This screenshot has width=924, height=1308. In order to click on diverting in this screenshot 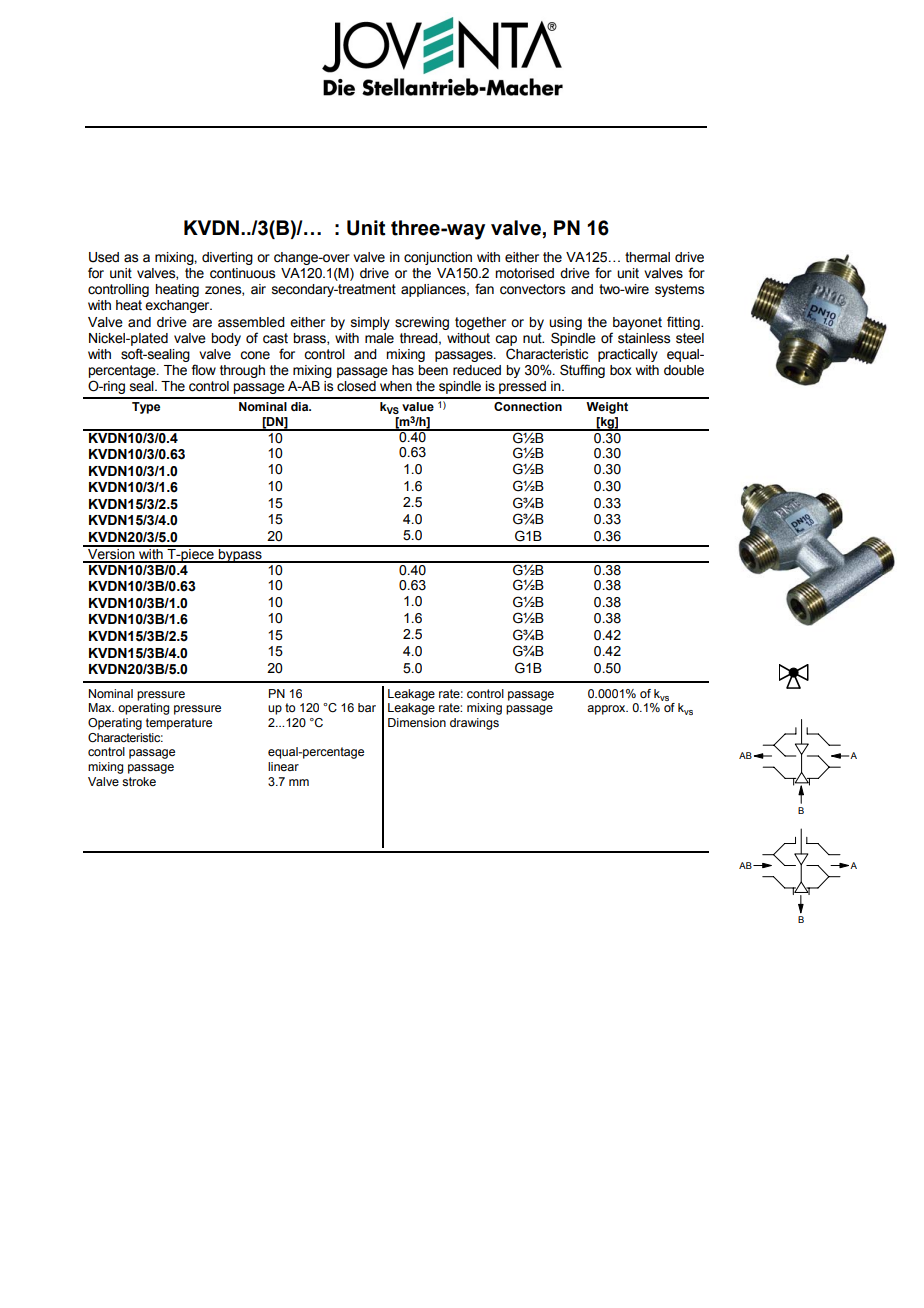, I will do `click(227, 258)`.
